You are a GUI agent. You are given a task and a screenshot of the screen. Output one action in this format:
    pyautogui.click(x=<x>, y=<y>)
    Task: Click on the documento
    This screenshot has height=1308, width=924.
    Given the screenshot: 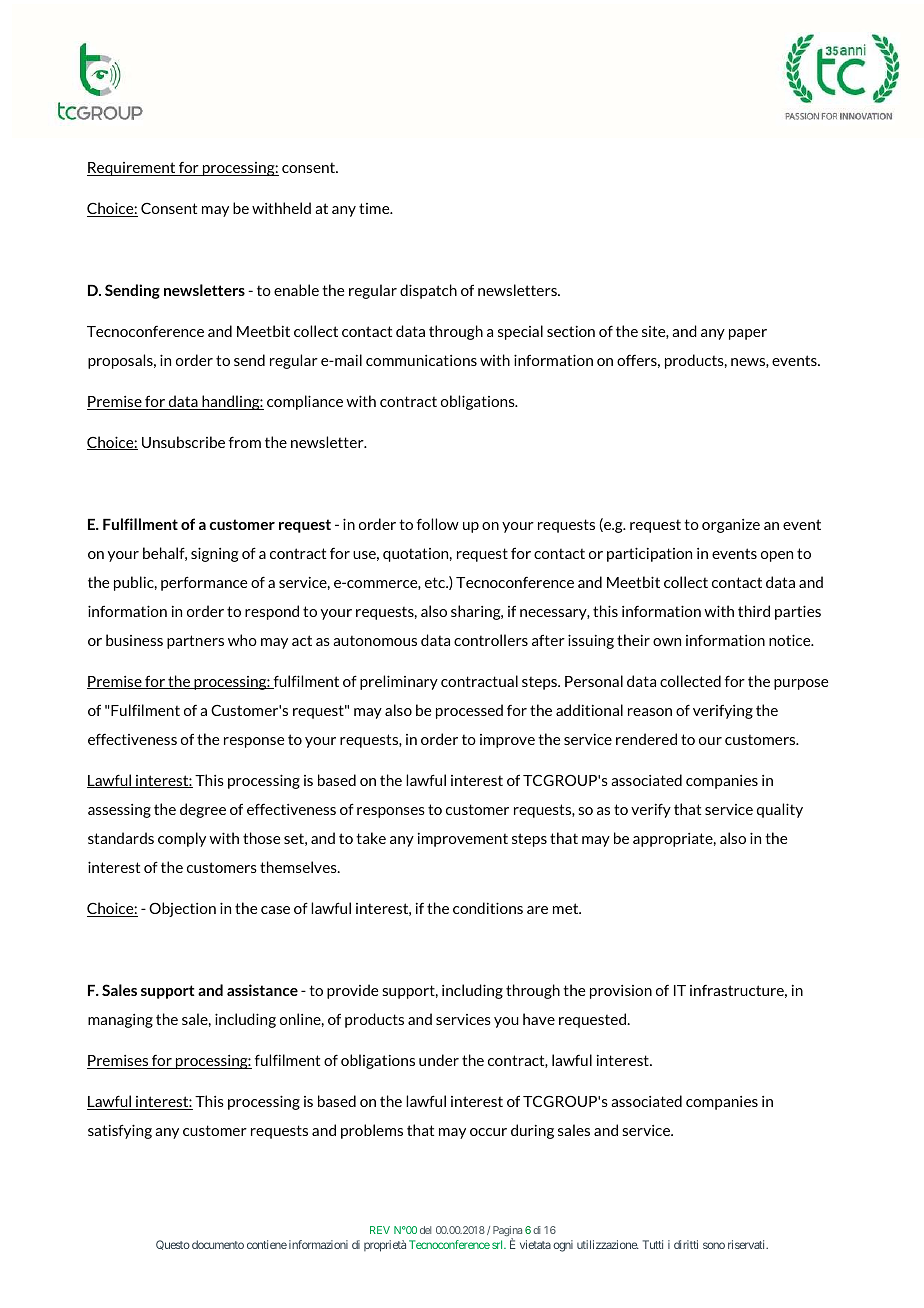 What is the action you would take?
    pyautogui.click(x=218, y=1244)
